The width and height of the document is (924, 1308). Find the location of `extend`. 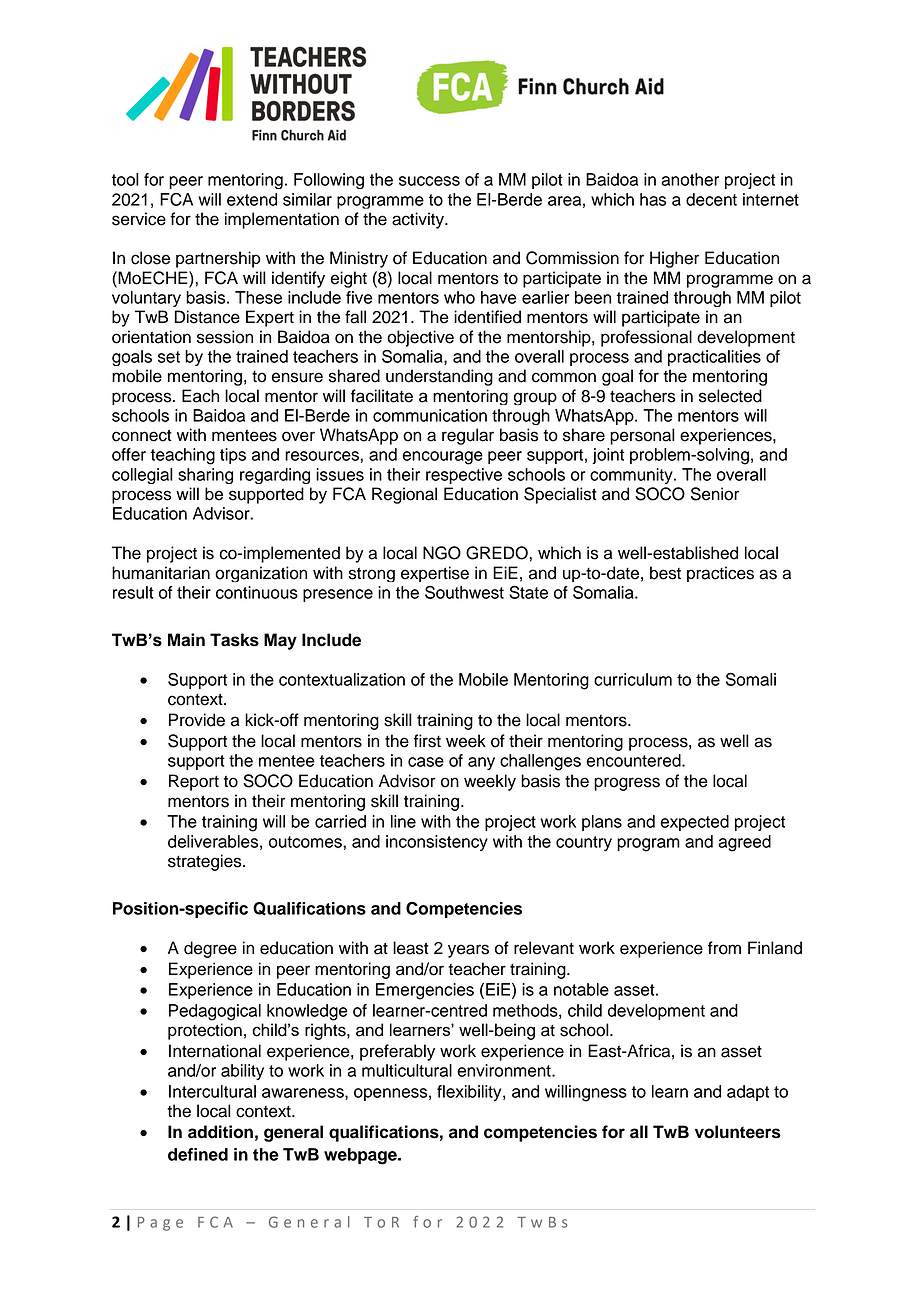

extend is located at coordinates (252, 199).
